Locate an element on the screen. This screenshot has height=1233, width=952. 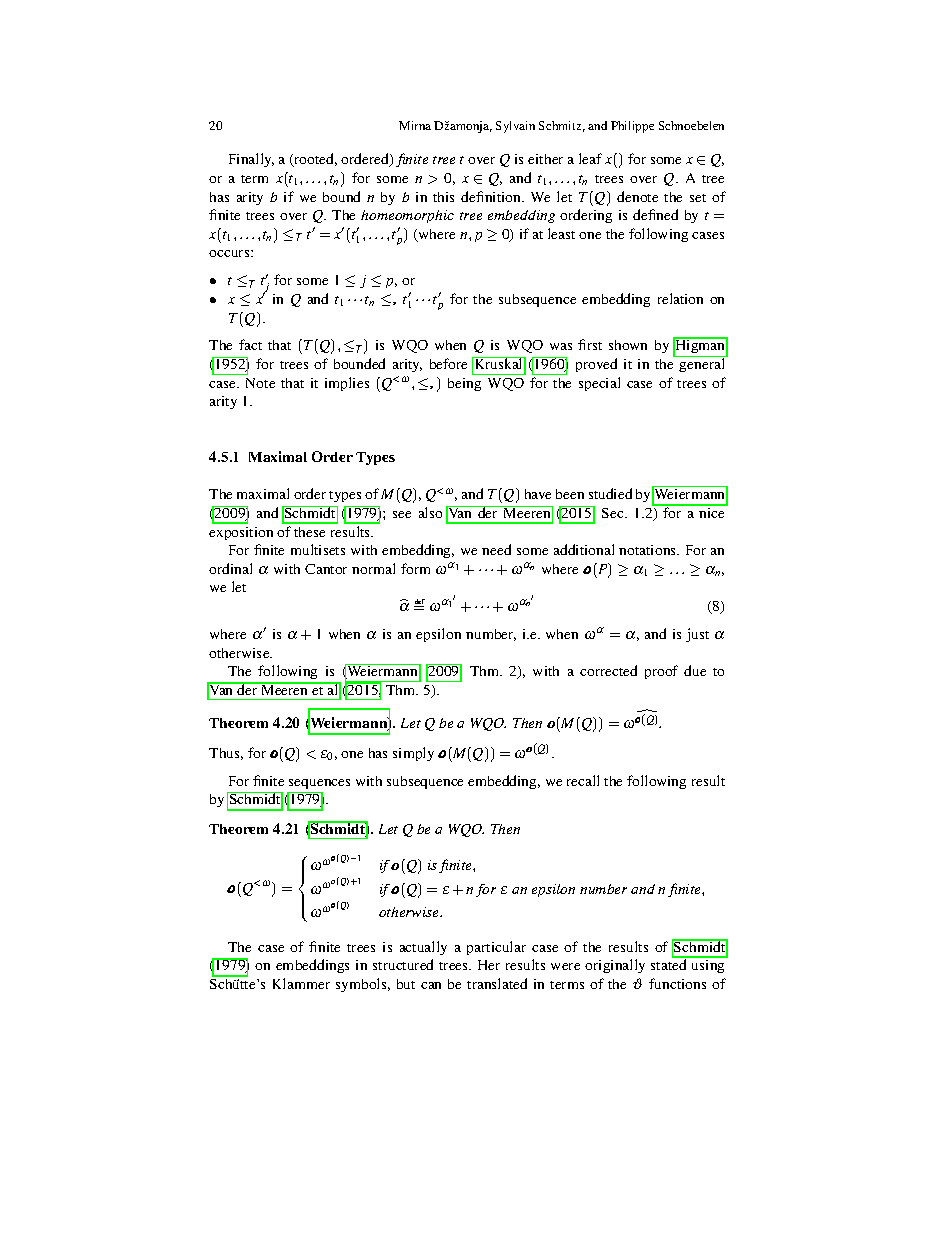
simply is located at coordinates (413, 754).
